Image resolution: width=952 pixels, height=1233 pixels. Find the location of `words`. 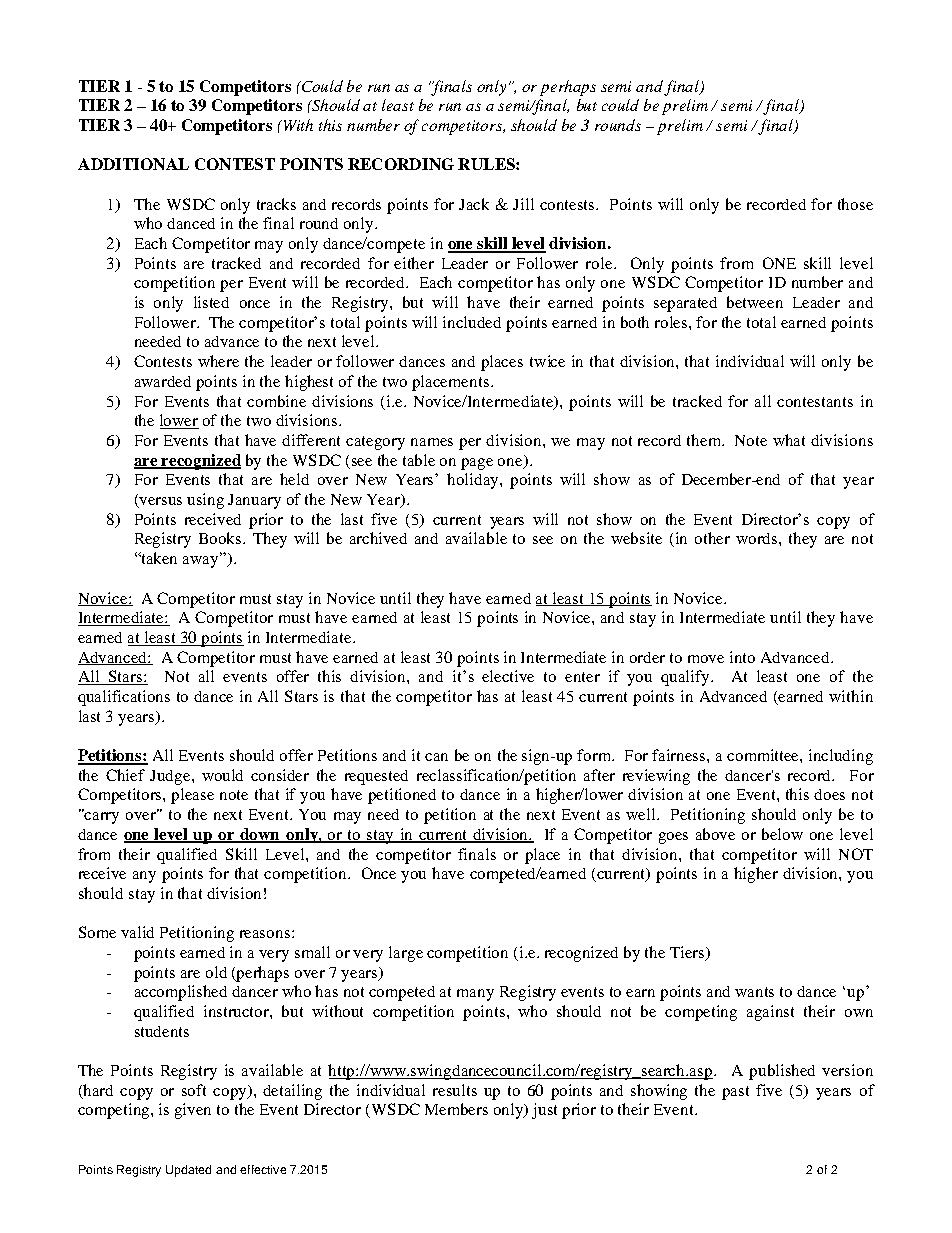

words is located at coordinates (758, 538).
